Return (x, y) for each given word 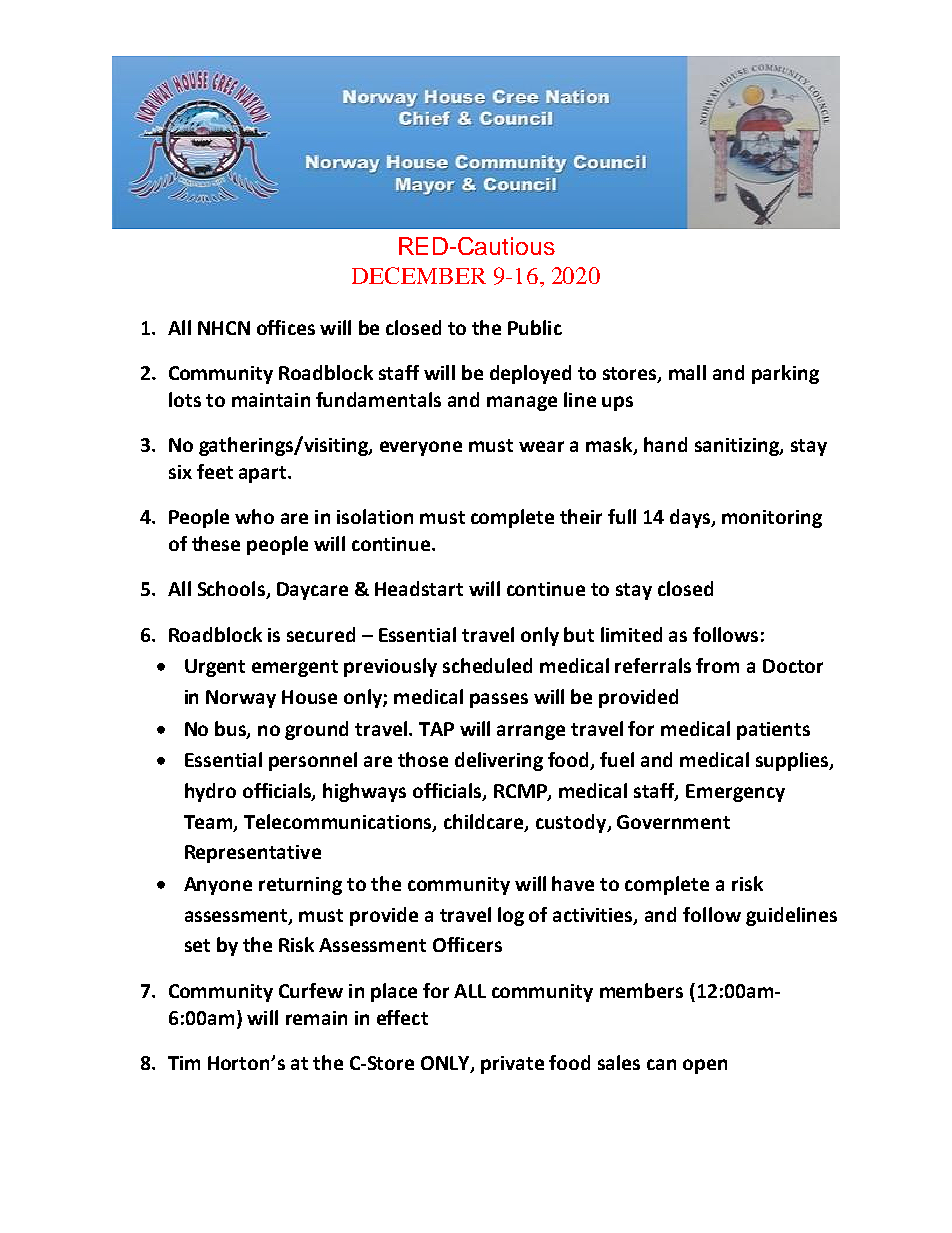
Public (535, 327)
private (512, 1065)
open (705, 1066)
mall (687, 372)
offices (286, 327)
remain (316, 1018)
